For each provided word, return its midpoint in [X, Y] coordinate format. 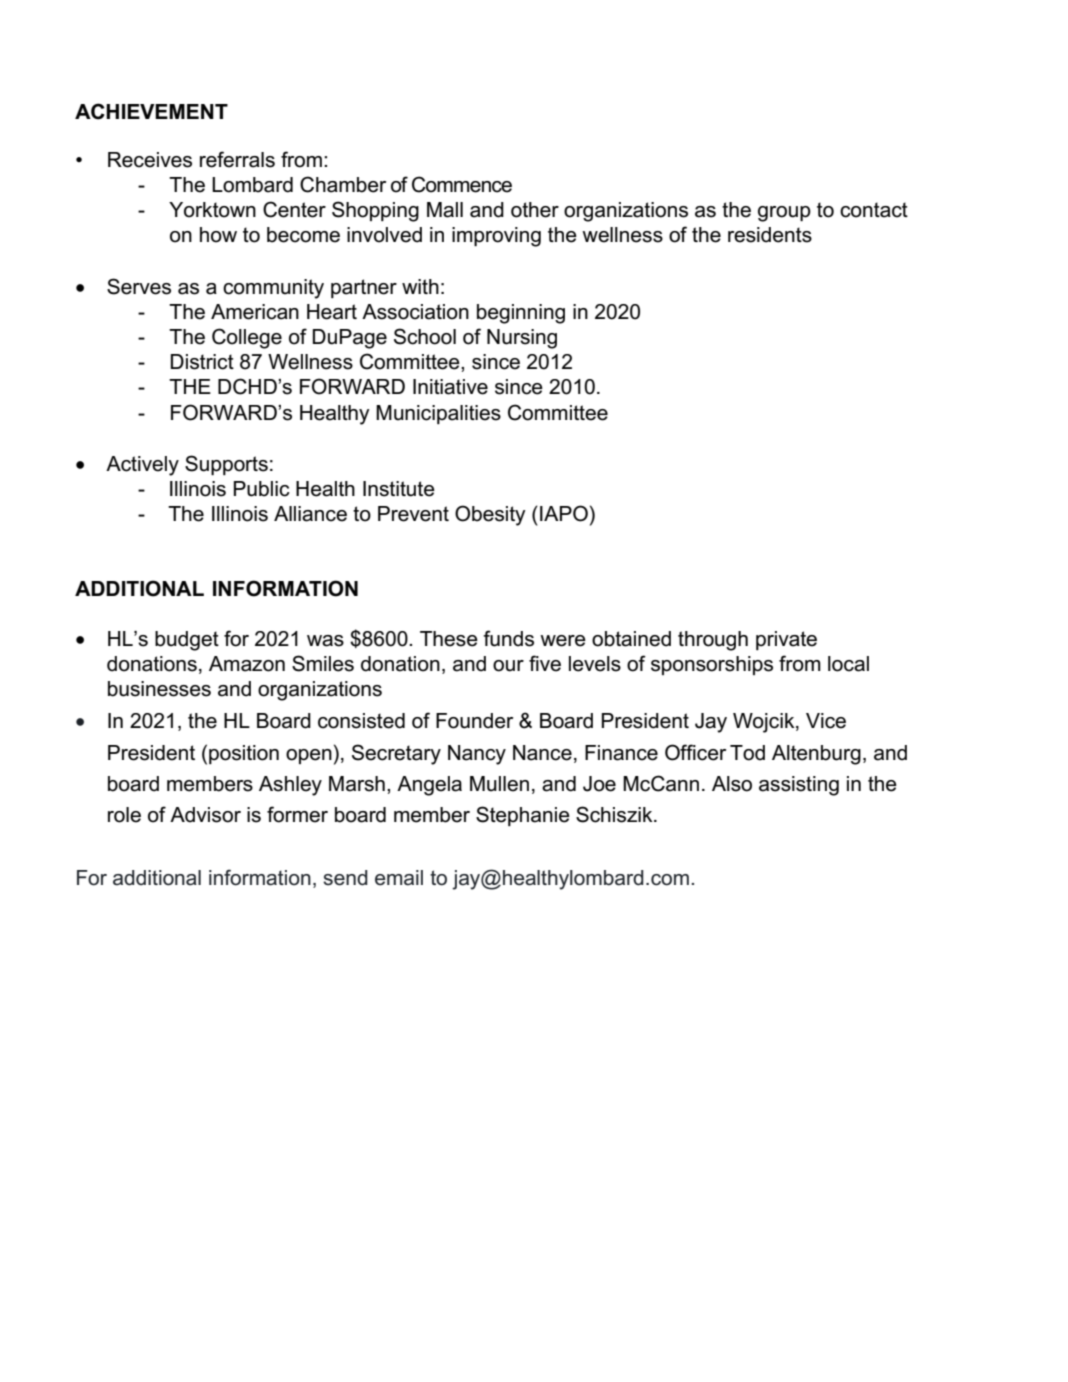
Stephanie [523, 816]
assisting [799, 786]
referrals [237, 159]
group [784, 214]
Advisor [205, 815]
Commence [462, 184]
